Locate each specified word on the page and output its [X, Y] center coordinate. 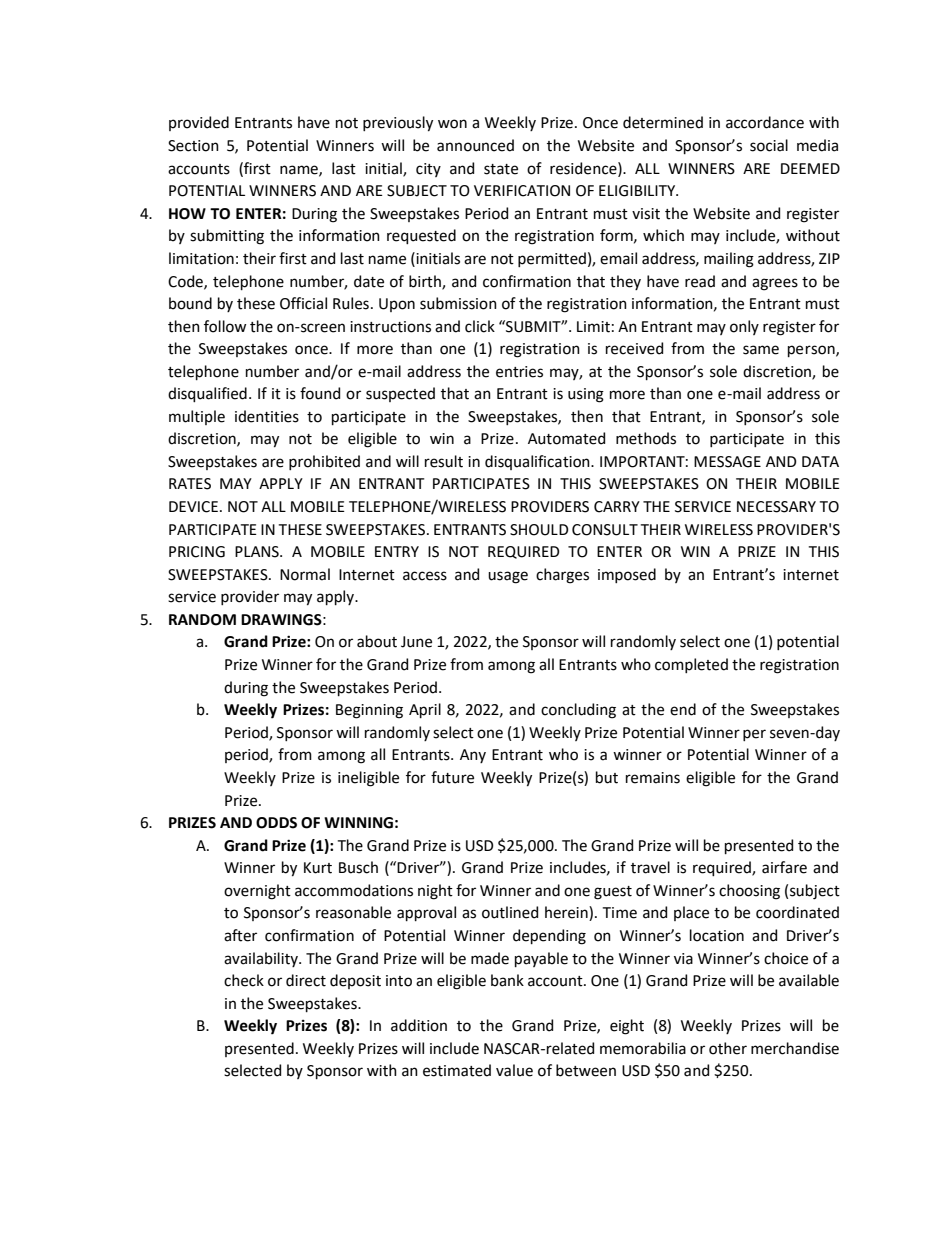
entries [519, 372]
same [761, 350]
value [514, 1070]
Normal [305, 574]
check [244, 980]
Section [193, 146]
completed [691, 665]
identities [267, 416]
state [501, 169]
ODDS [276, 823]
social [769, 145]
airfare [784, 867]
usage [508, 577]
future [452, 777]
